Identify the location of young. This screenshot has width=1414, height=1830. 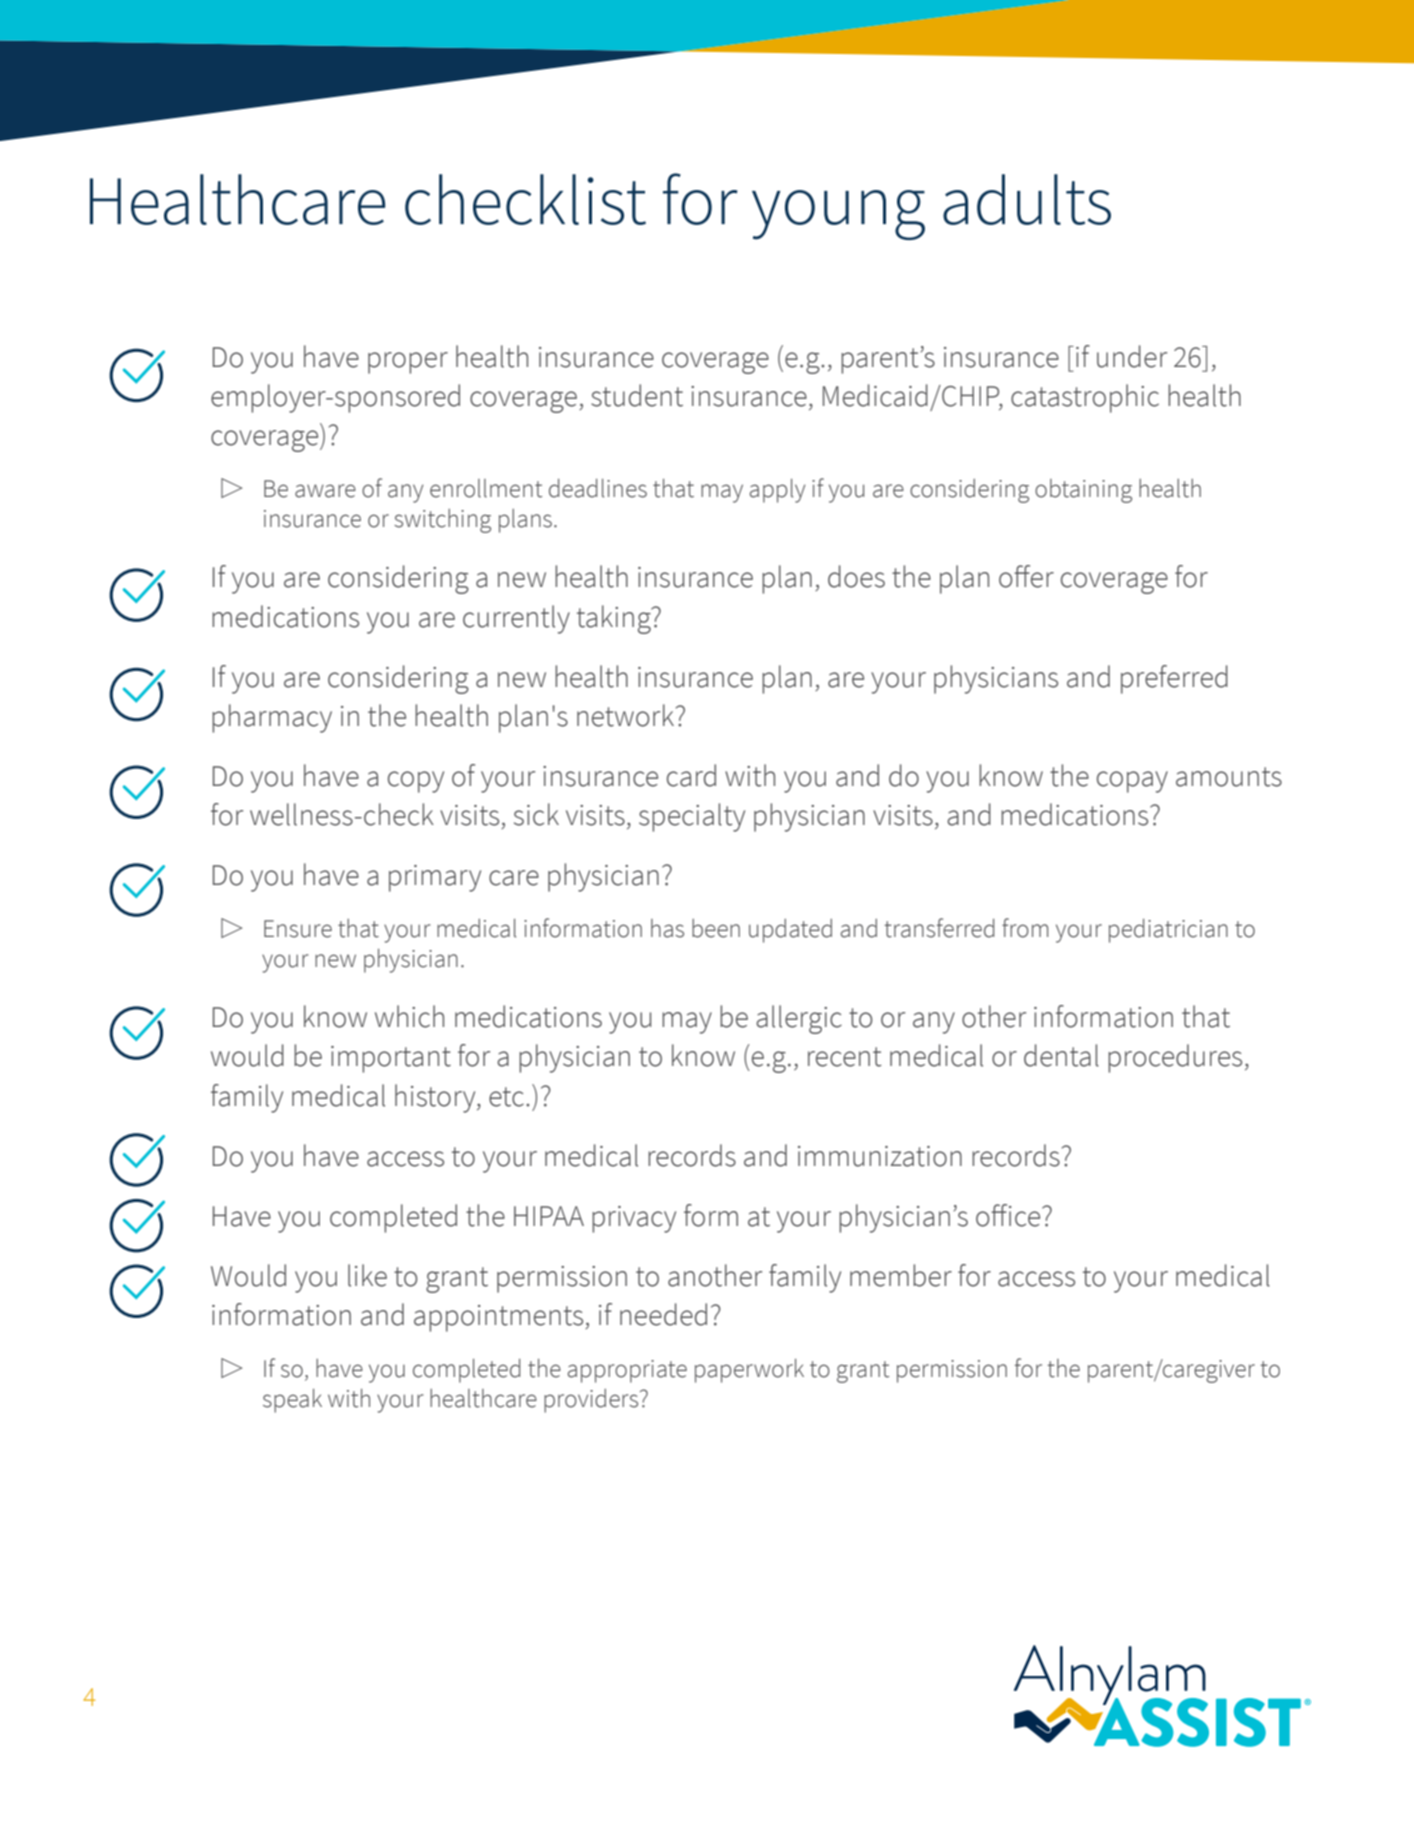
(838, 215).
